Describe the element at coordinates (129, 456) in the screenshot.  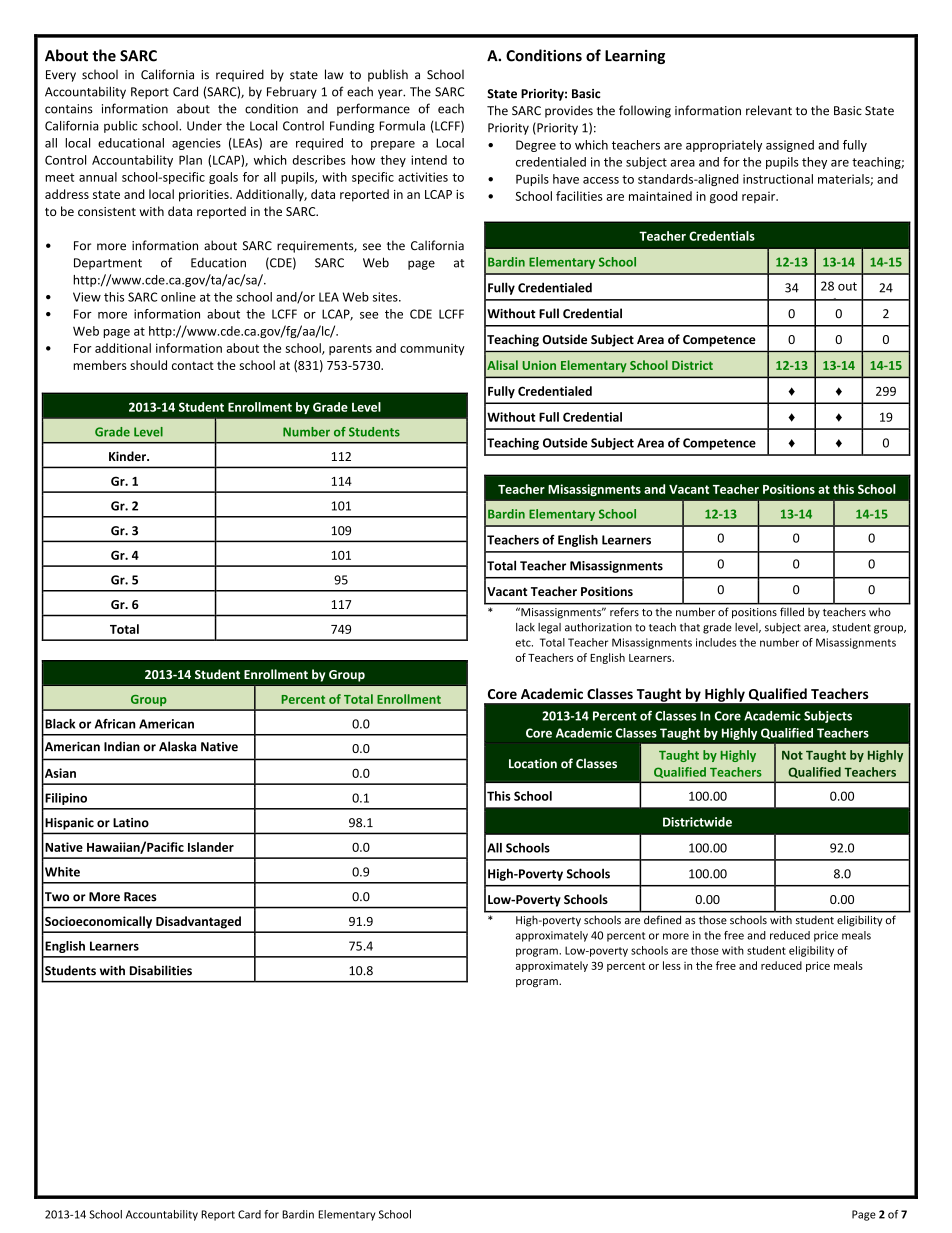
I see `Kinder` at that location.
